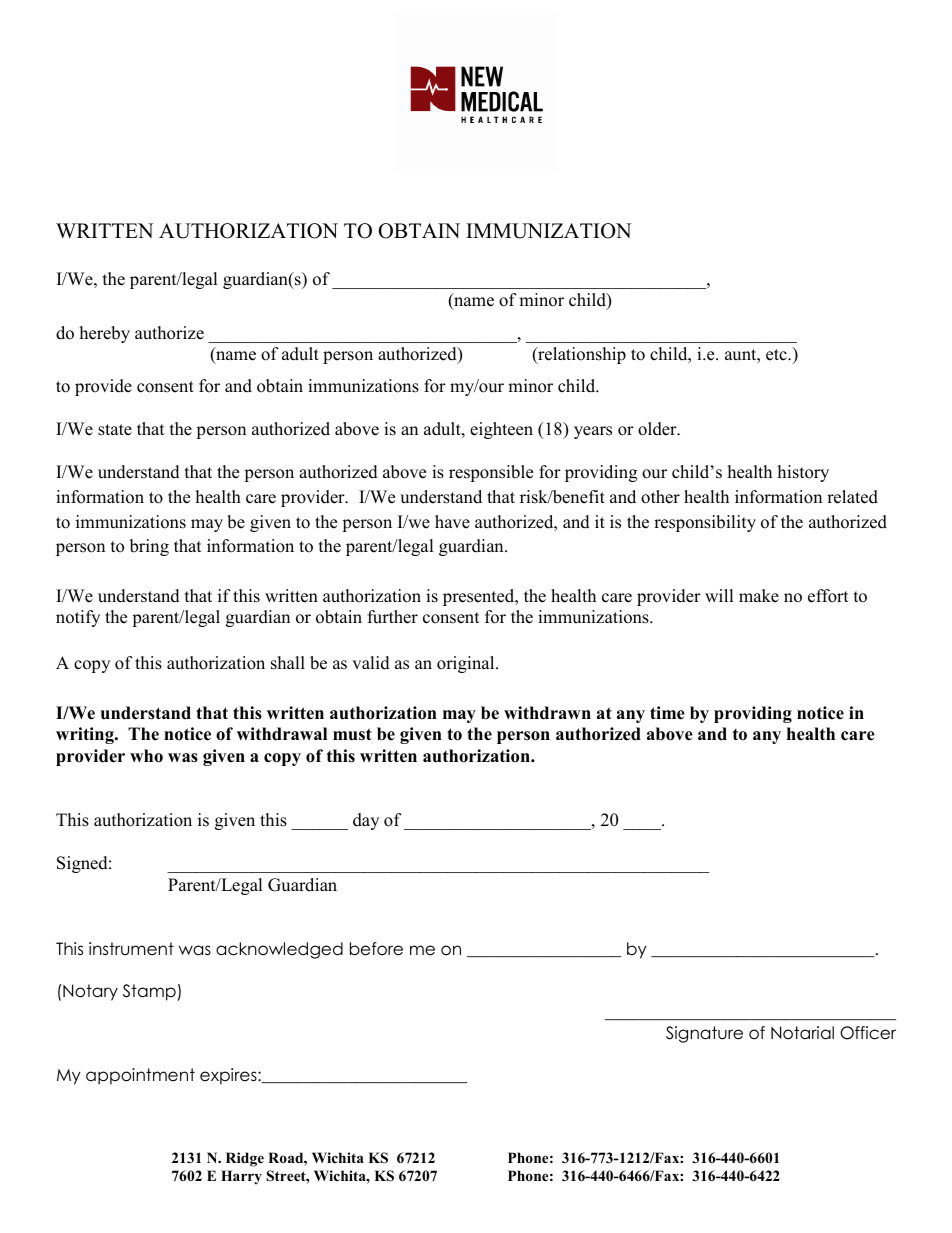 The height and width of the image is (1233, 952). Describe the element at coordinates (245, 1159) in the image. I see `Ridge` at that location.
